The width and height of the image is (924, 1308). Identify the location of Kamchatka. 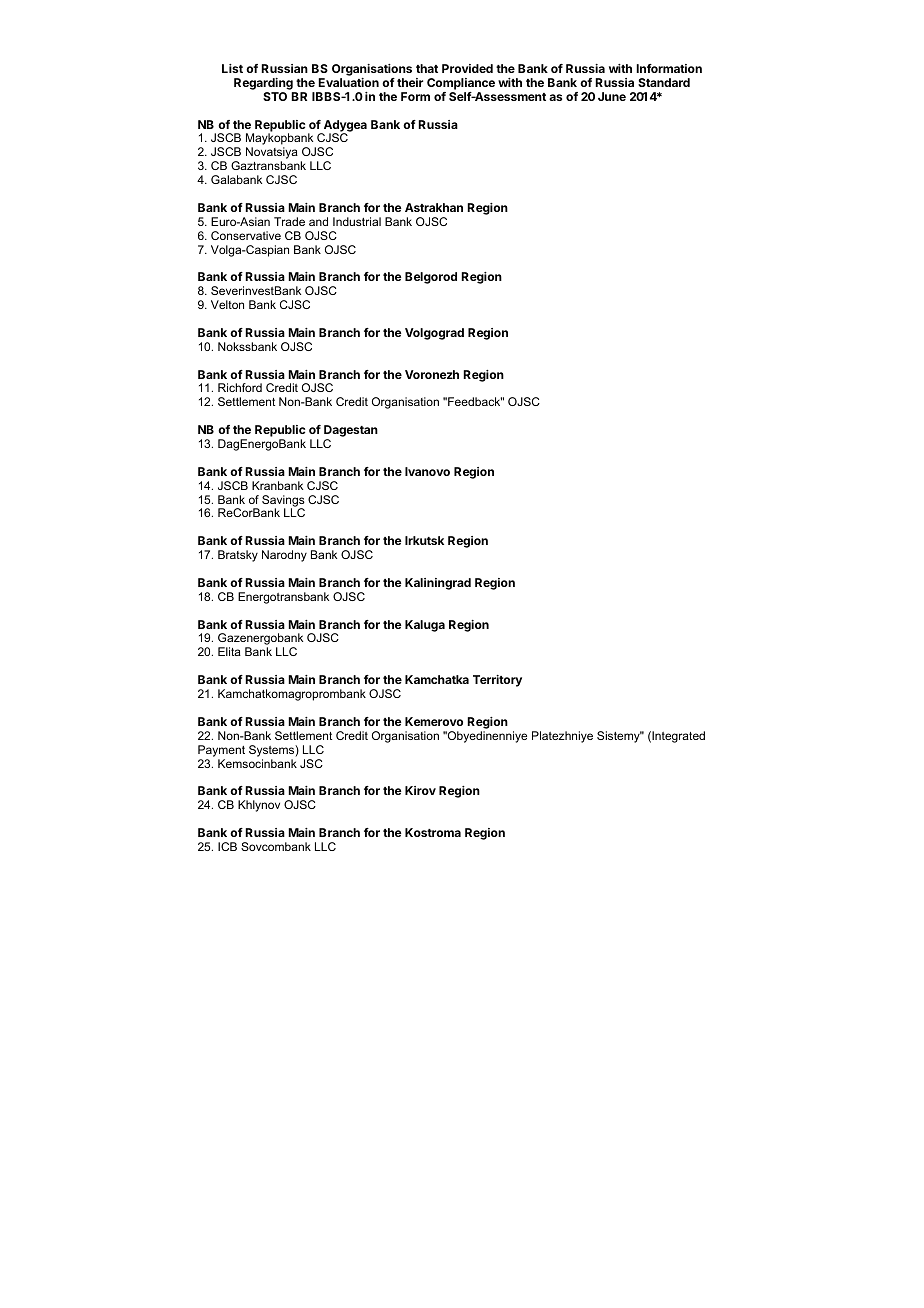
(437, 679).
